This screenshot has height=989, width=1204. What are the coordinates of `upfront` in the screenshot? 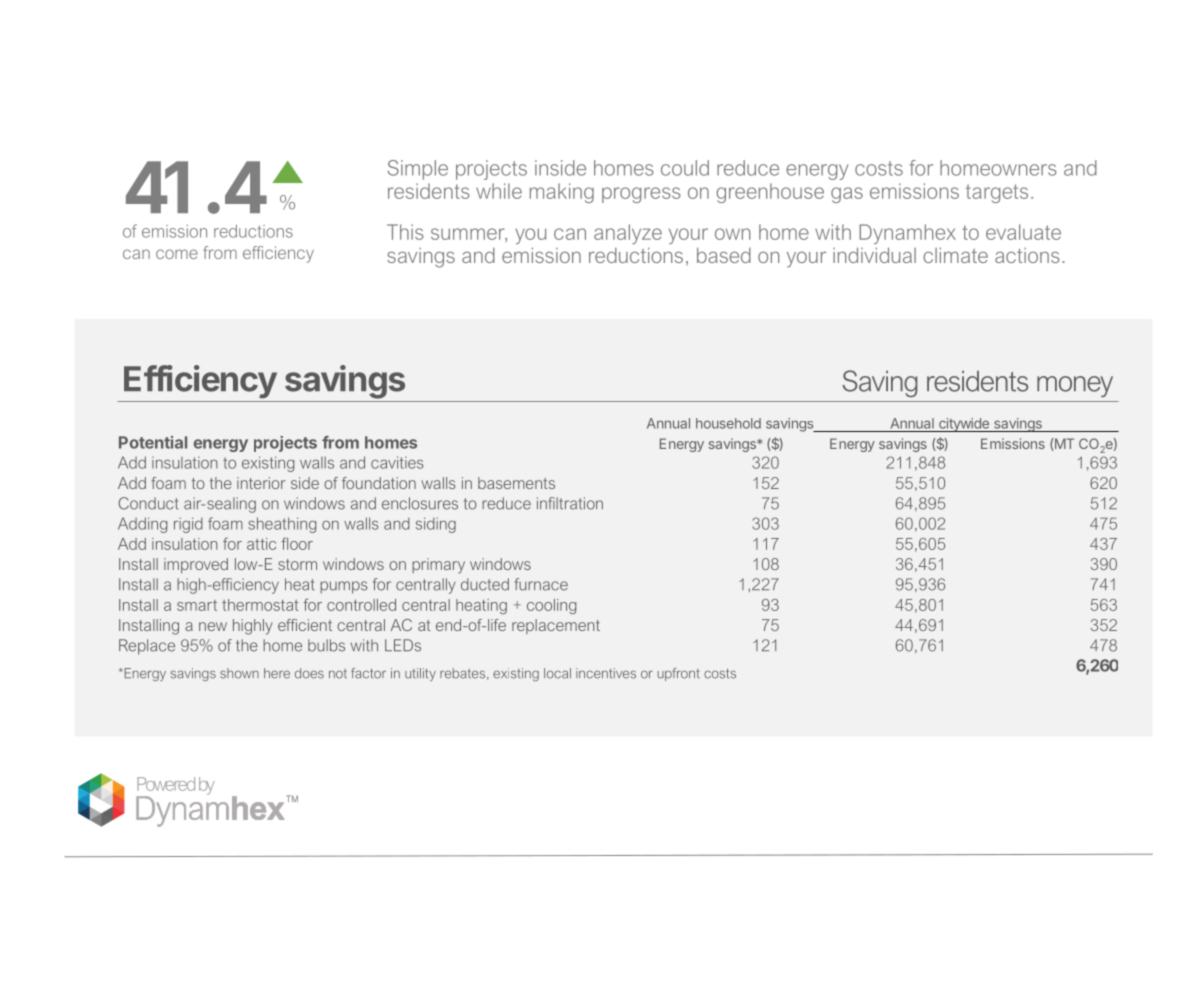 It's located at (679, 674).
